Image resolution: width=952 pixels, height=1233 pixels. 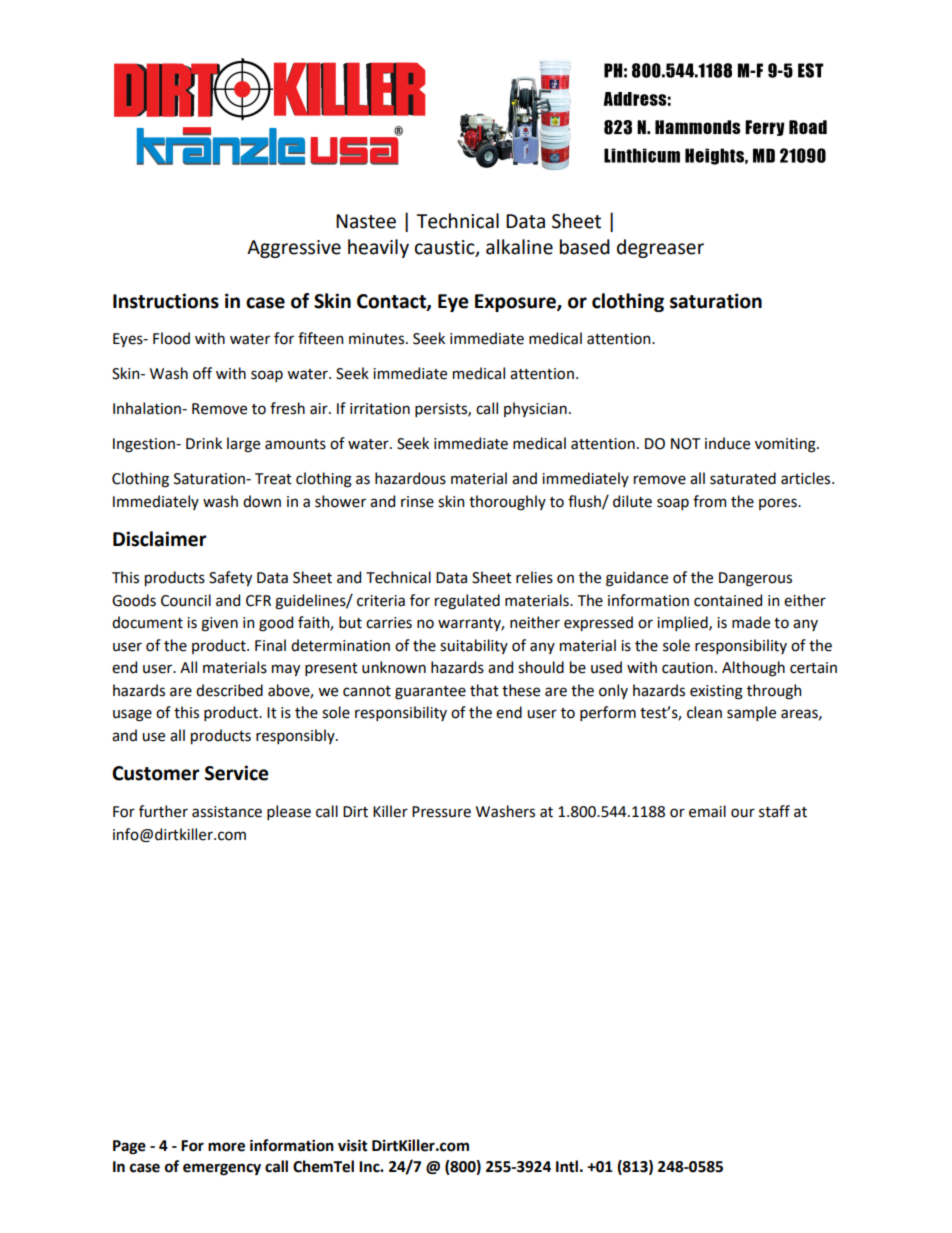 What do you see at coordinates (353, 1145) in the page?
I see `visit` at bounding box center [353, 1145].
